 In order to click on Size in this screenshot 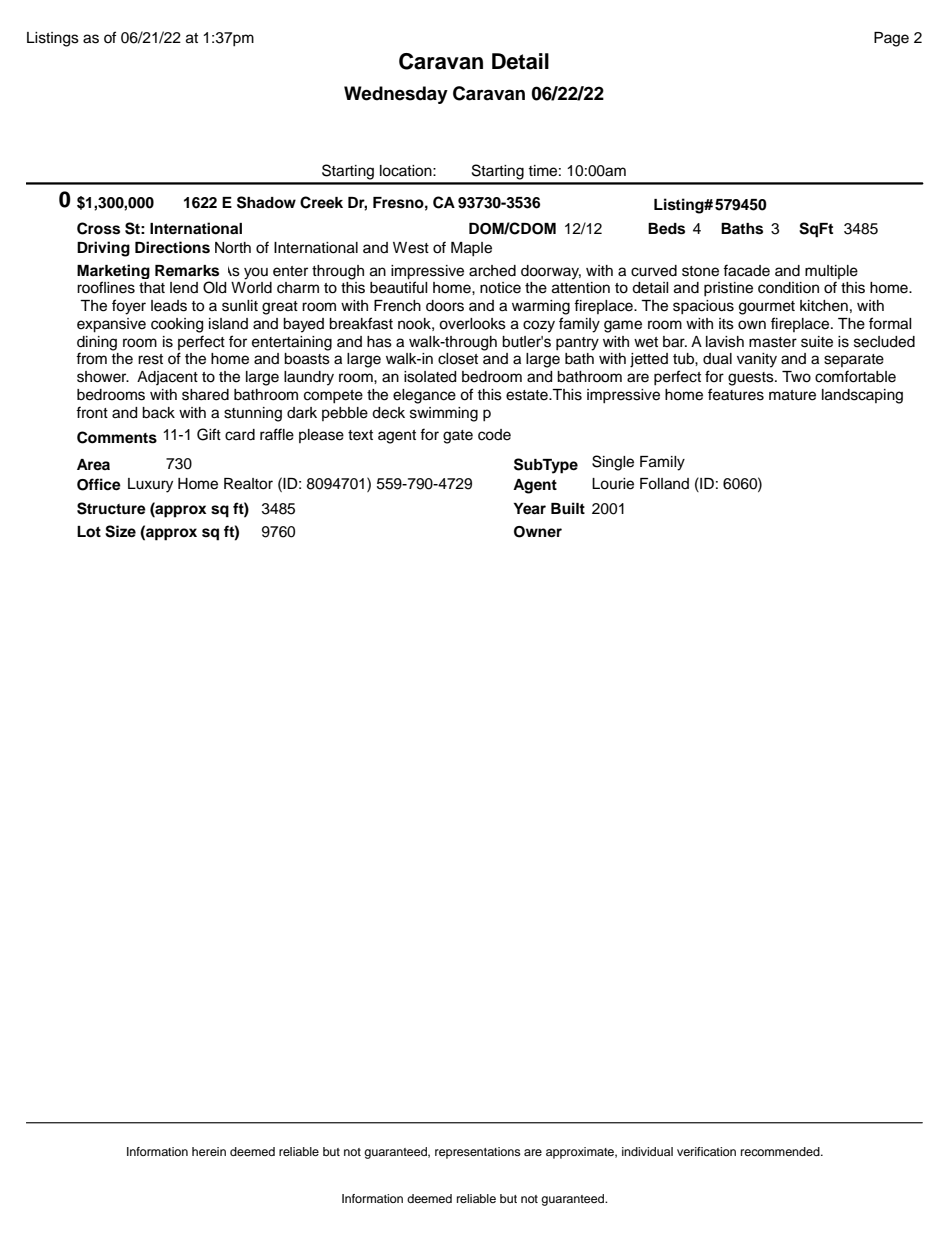, I will do `click(120, 531)`.
